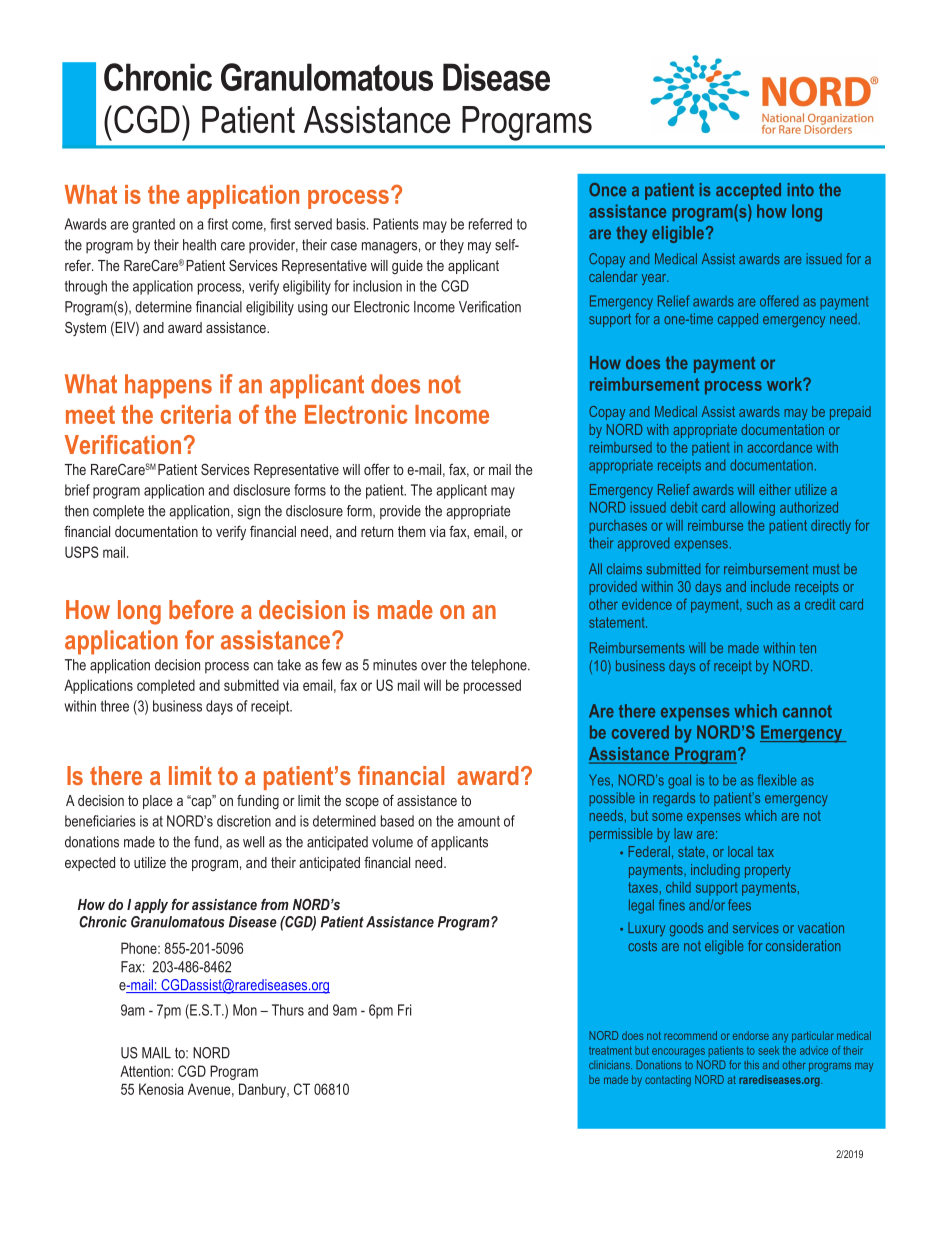 The image size is (952, 1233). I want to click on Mon, so click(245, 1010).
